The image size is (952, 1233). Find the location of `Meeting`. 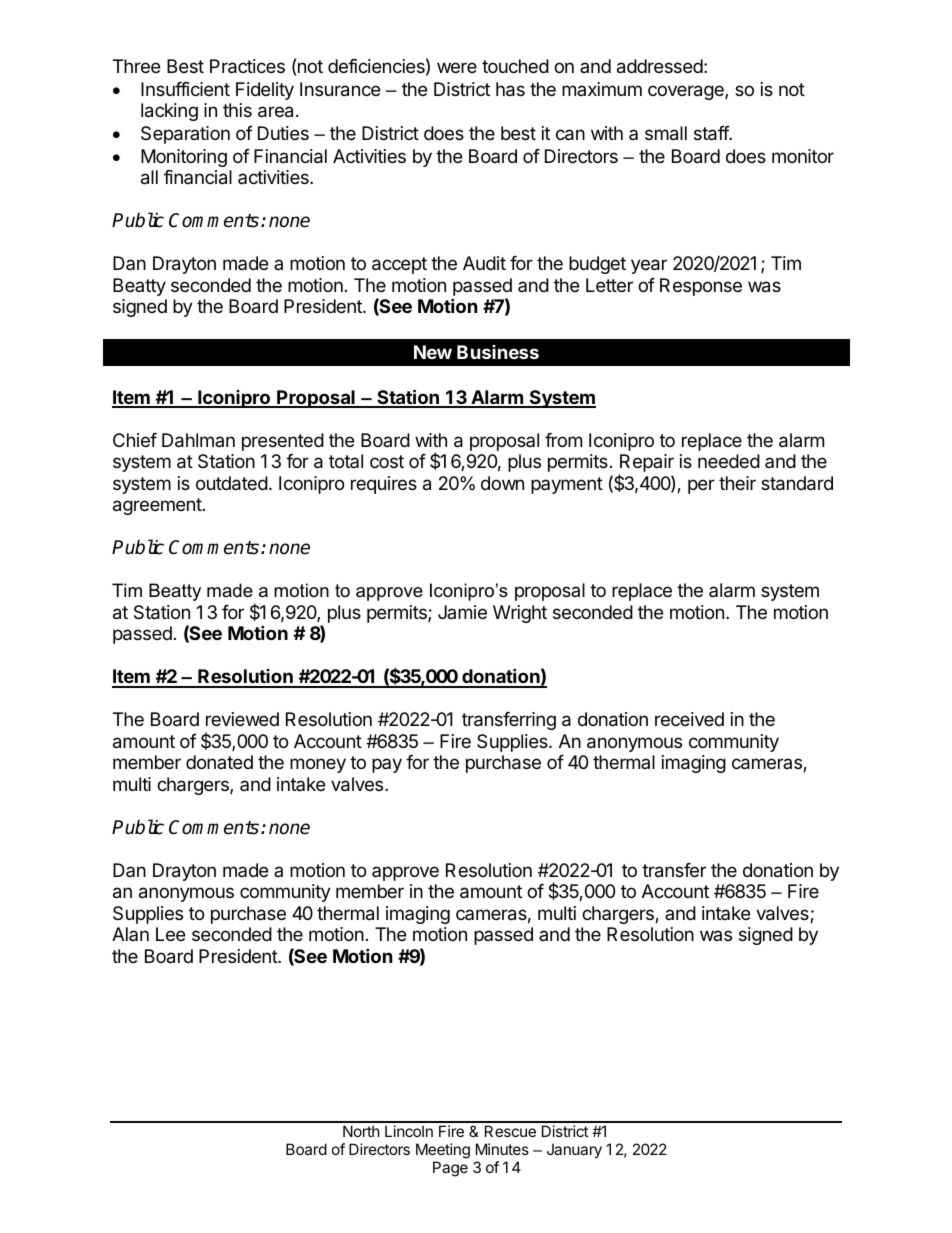

Meeting is located at coordinates (443, 1152).
